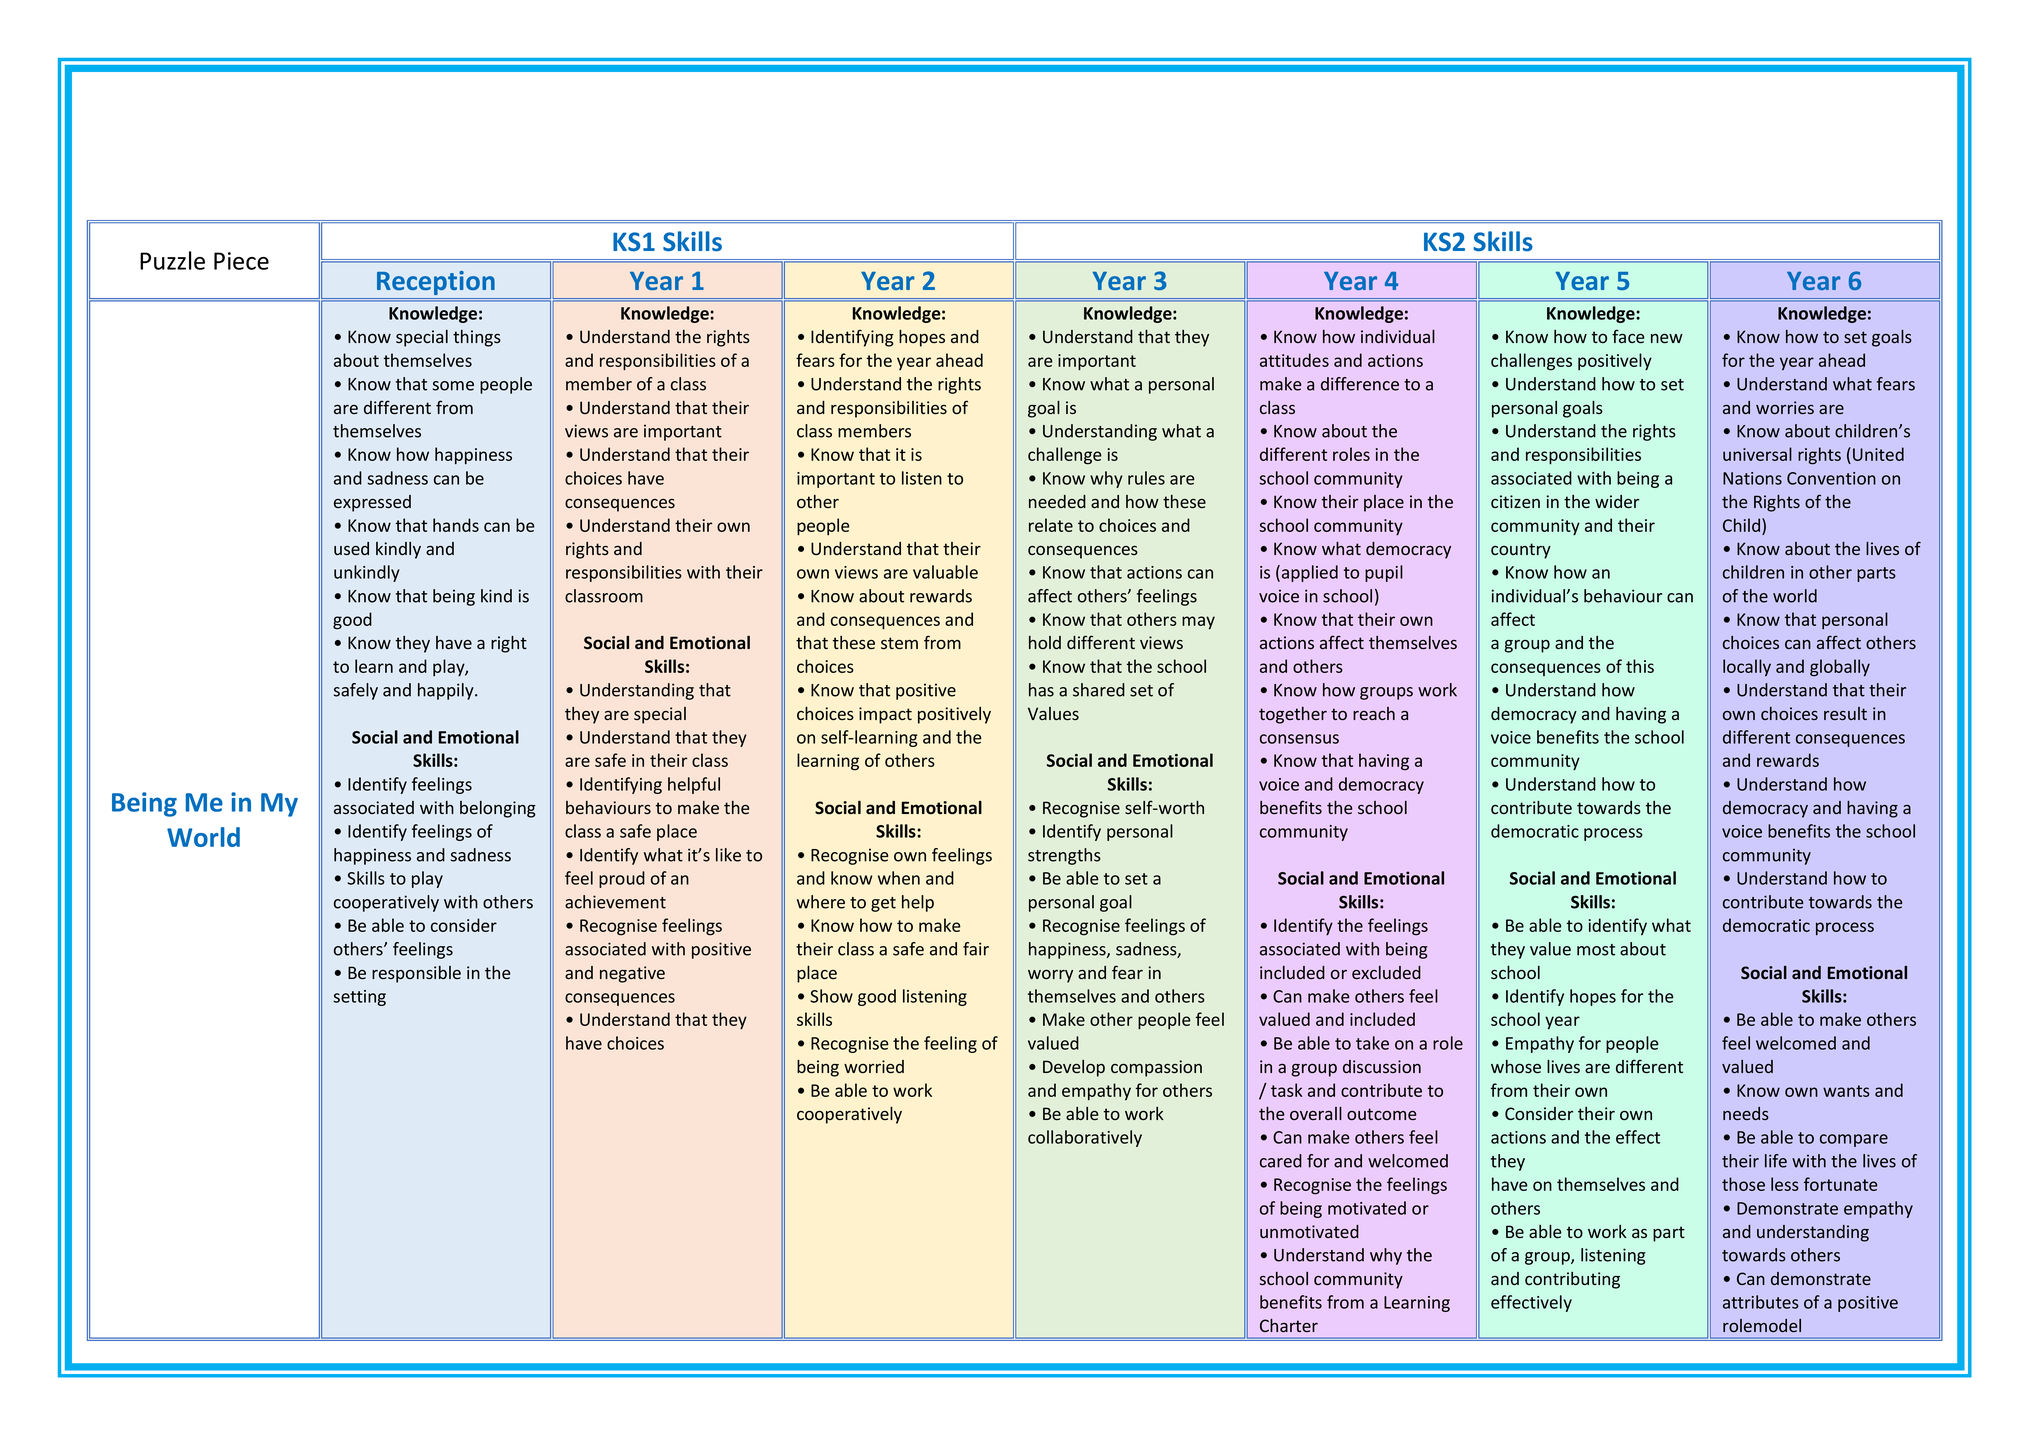 This screenshot has height=1435, width=2029. Describe the element at coordinates (1085, 1138) in the screenshot. I see `collaboratively` at that location.
